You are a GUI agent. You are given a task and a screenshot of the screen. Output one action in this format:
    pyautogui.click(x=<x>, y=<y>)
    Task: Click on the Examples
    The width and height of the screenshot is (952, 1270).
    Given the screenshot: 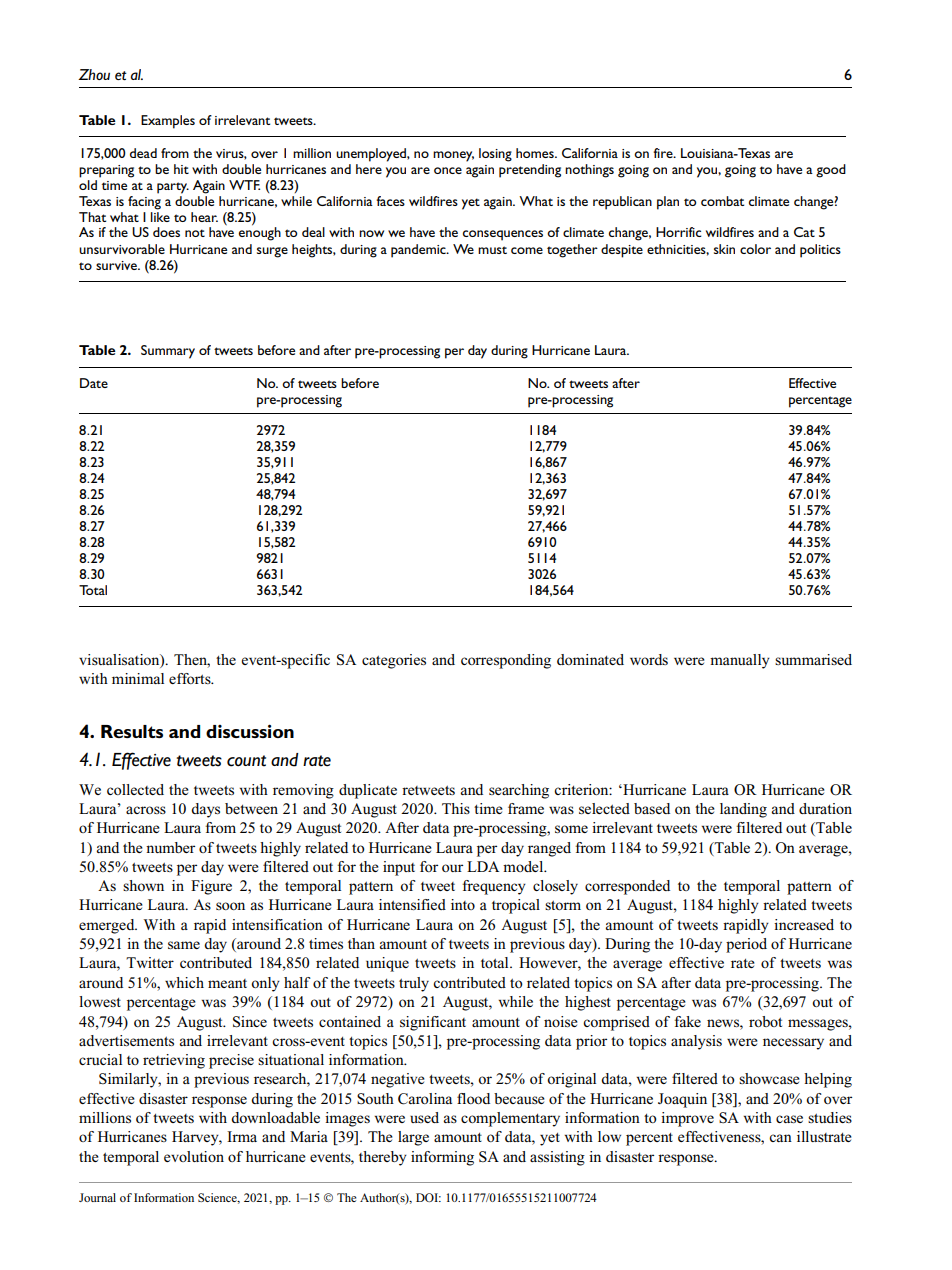 What is the action you would take?
    pyautogui.click(x=168, y=122)
